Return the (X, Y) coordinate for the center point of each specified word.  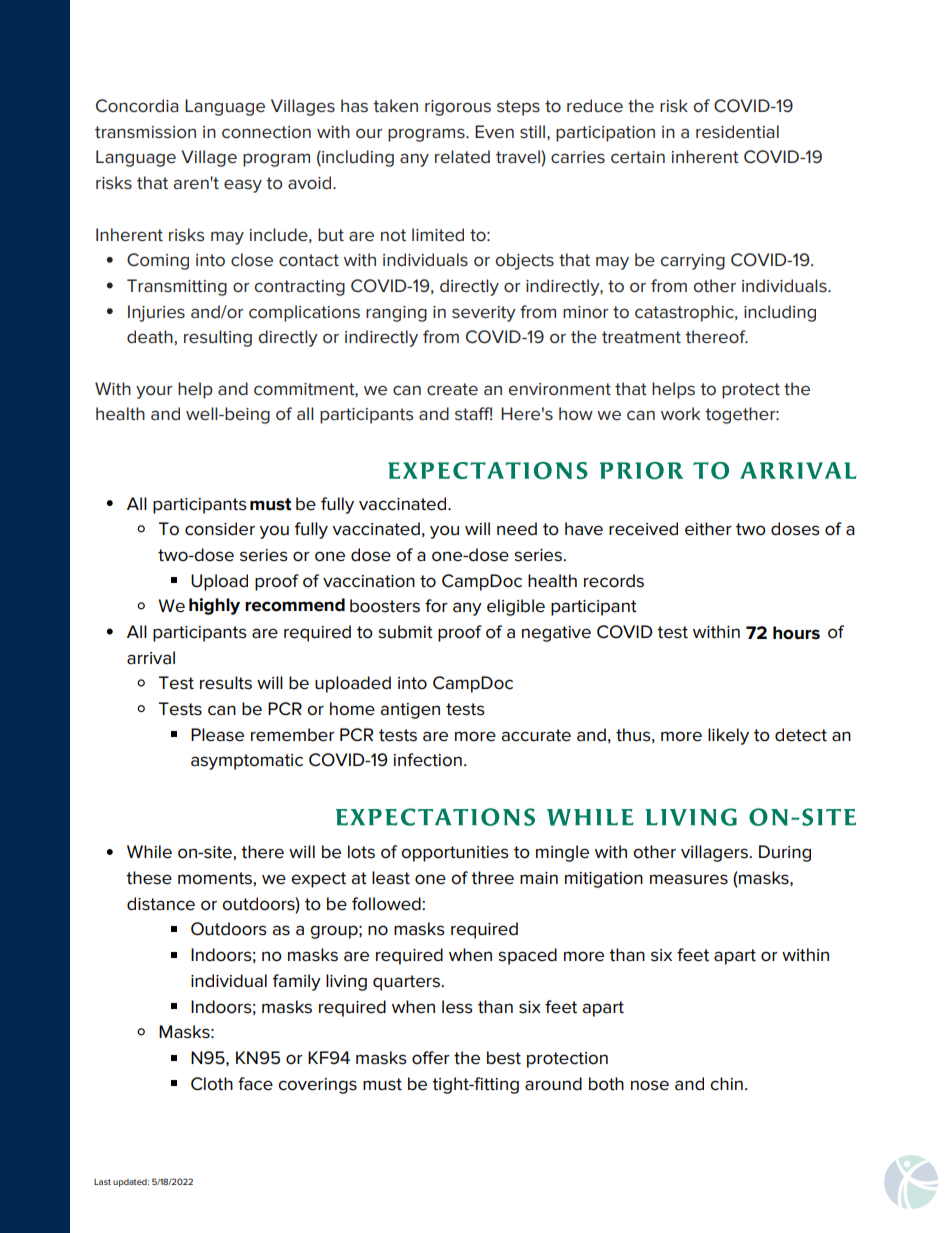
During (785, 853)
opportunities (455, 854)
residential (737, 131)
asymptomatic (247, 762)
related (462, 156)
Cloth (212, 1084)
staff (473, 414)
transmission (145, 132)
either (708, 529)
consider (220, 529)
